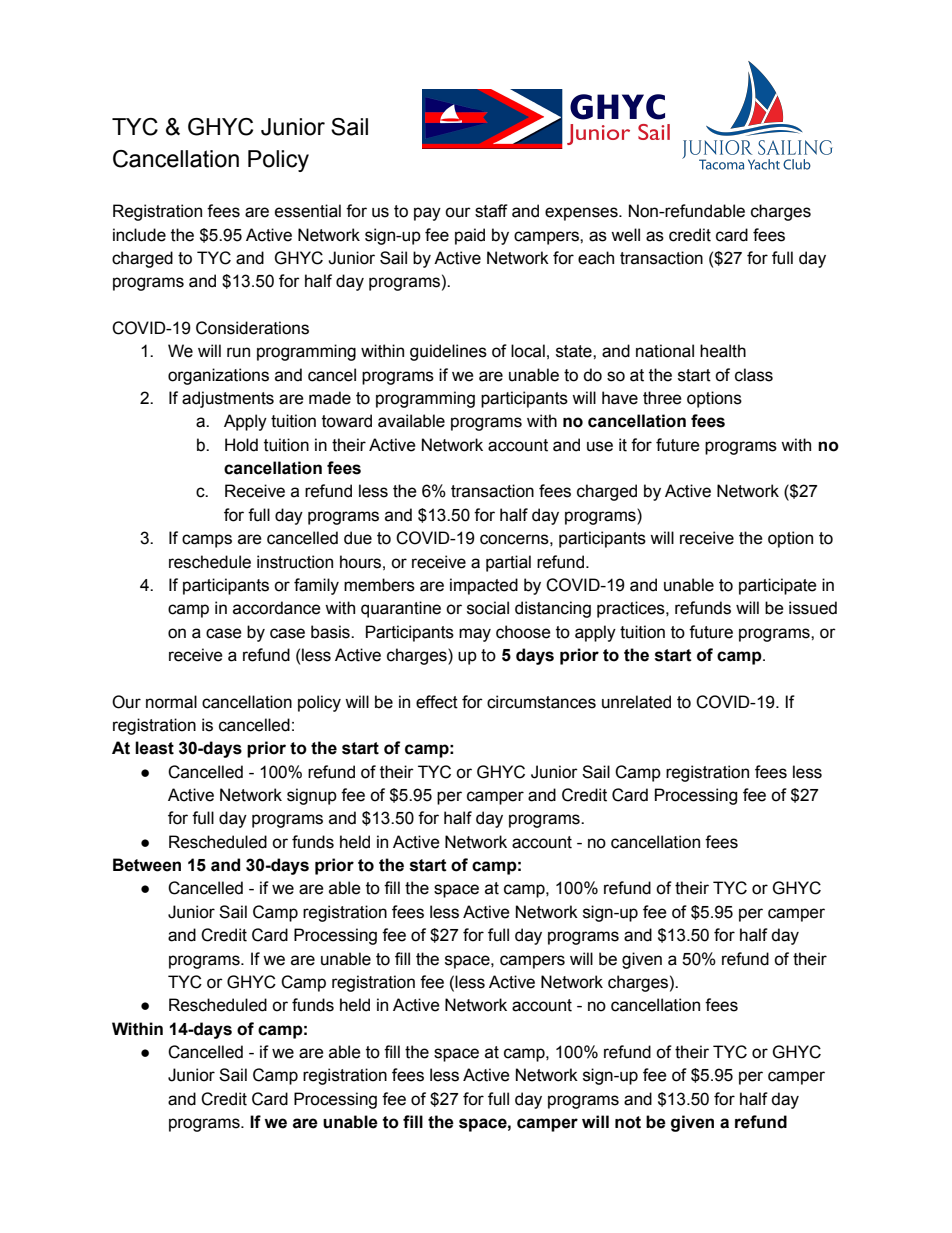 The height and width of the screenshot is (1233, 952). What do you see at coordinates (437, 702) in the screenshot?
I see `effect` at bounding box center [437, 702].
